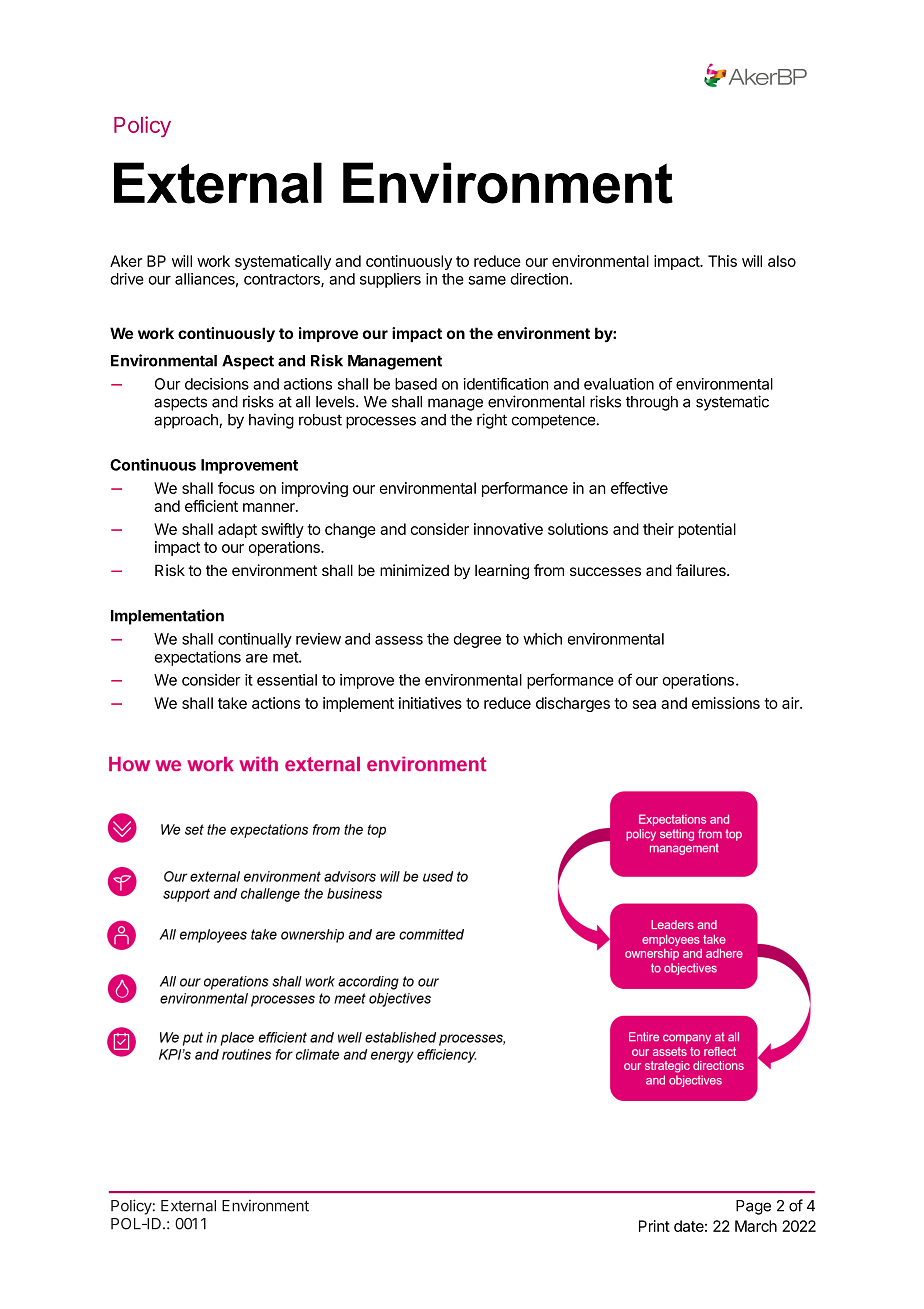 Image resolution: width=924 pixels, height=1309 pixels. I want to click on initiatives, so click(430, 703).
